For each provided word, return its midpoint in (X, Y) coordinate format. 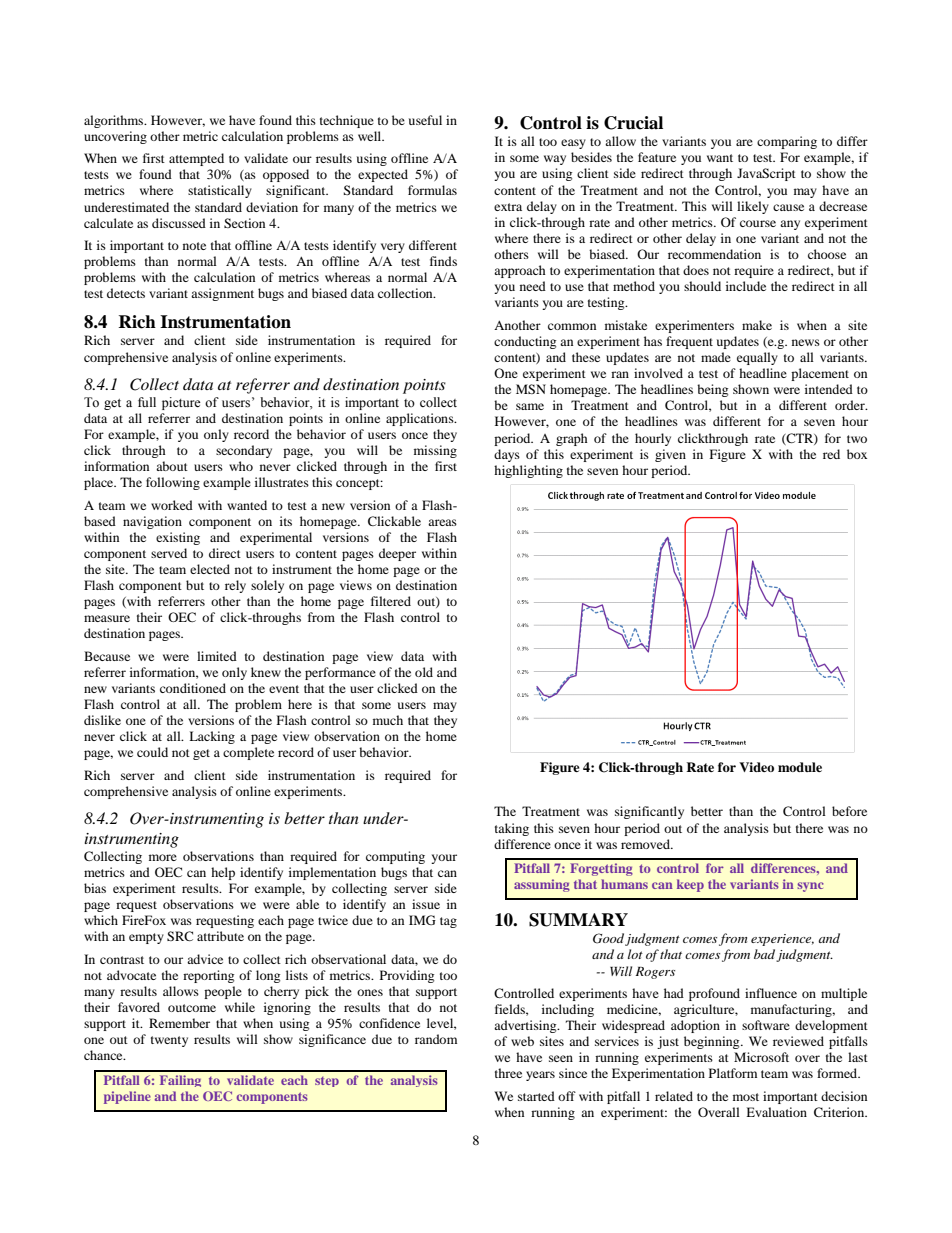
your (444, 859)
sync (810, 887)
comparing (787, 142)
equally (757, 358)
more (163, 857)
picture (181, 403)
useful (425, 120)
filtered (391, 601)
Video (756, 767)
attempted (196, 159)
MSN (531, 389)
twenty (169, 1041)
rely (235, 586)
